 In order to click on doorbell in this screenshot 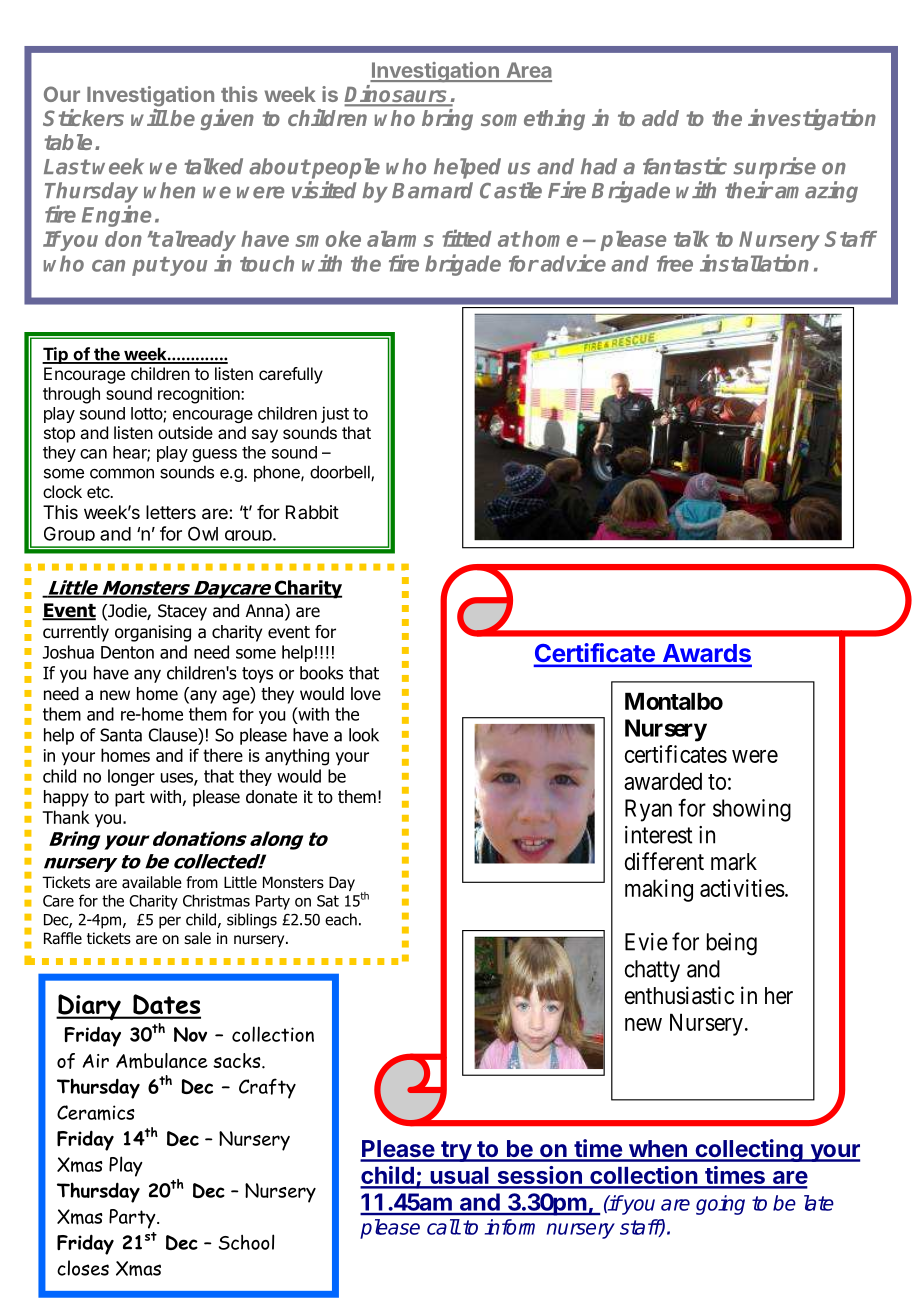, I will do `click(341, 473)`.
